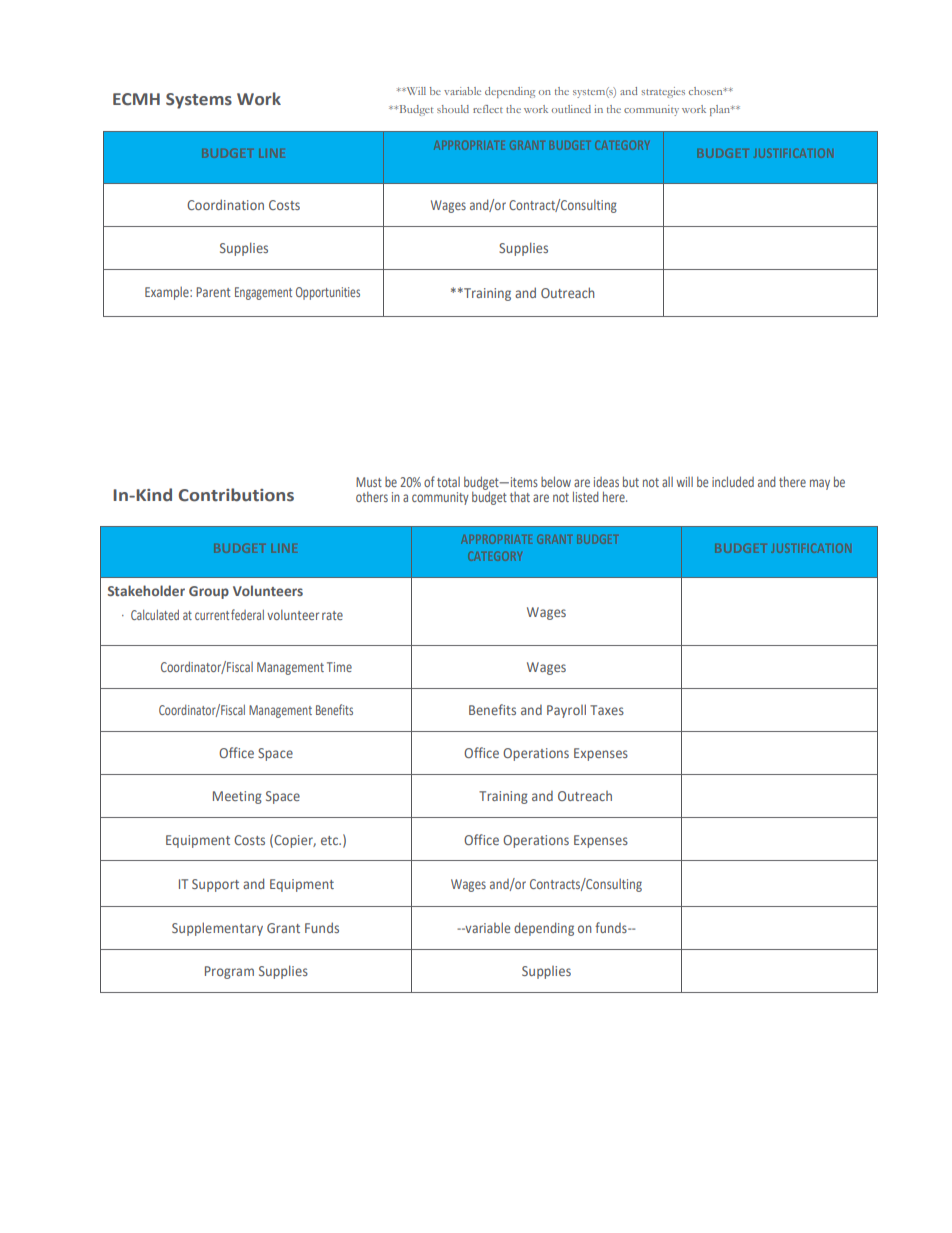  I want to click on chosen, so click(707, 91).
